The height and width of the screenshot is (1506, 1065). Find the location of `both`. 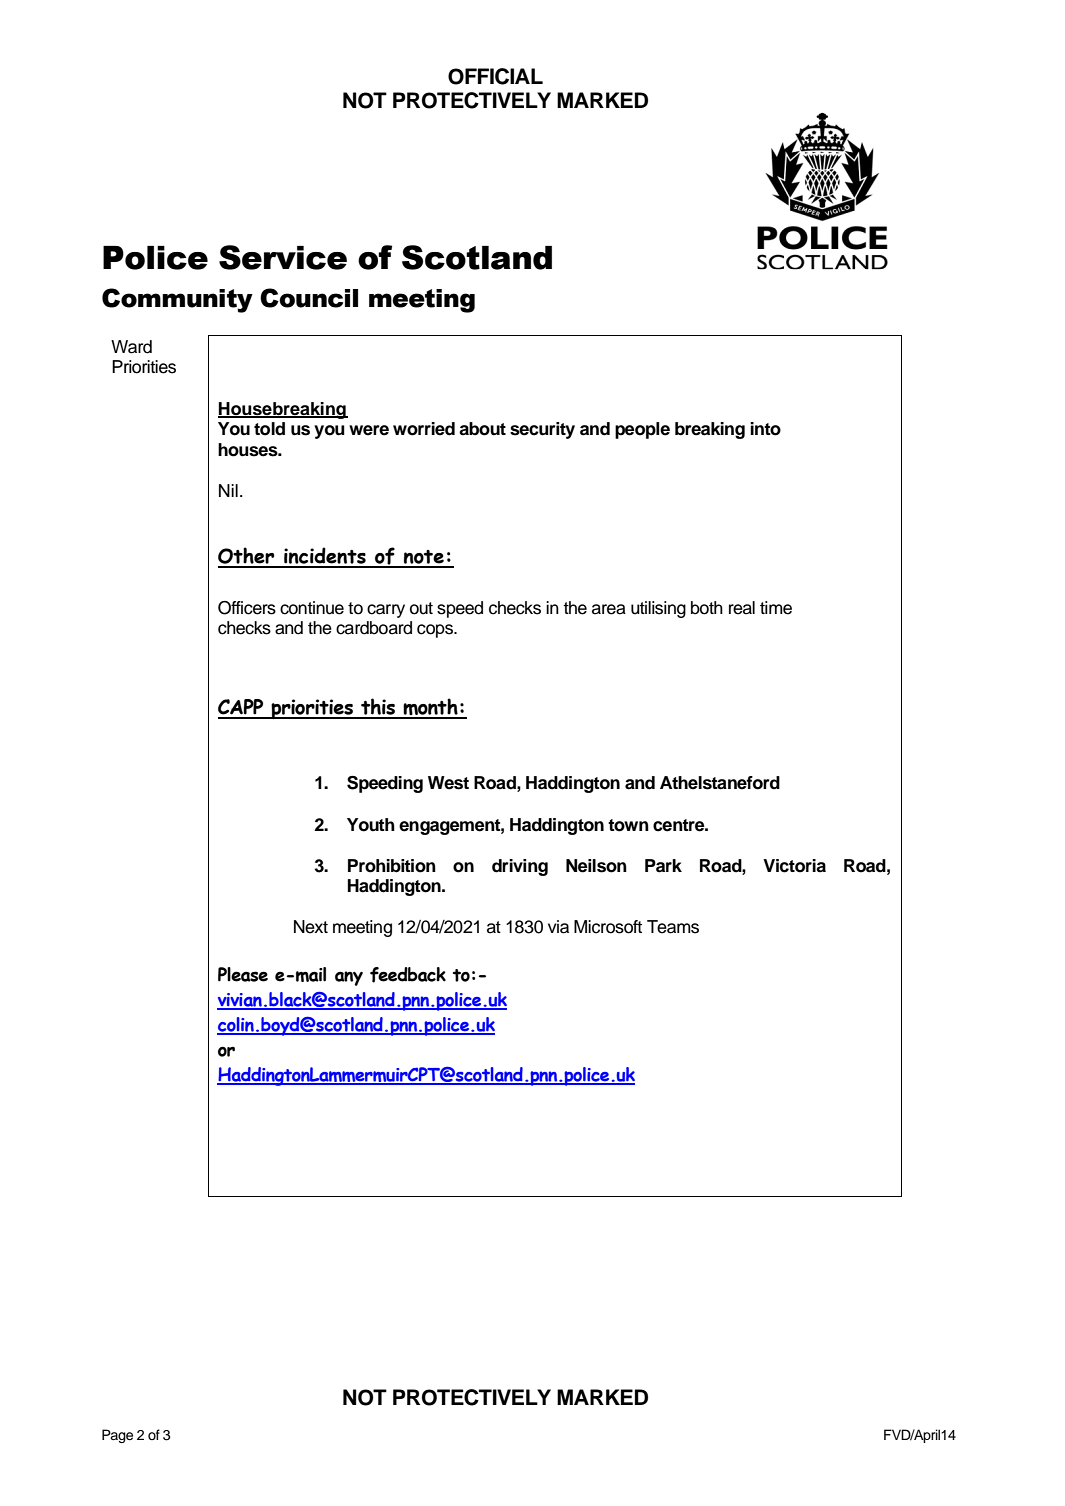

both is located at coordinates (707, 608).
